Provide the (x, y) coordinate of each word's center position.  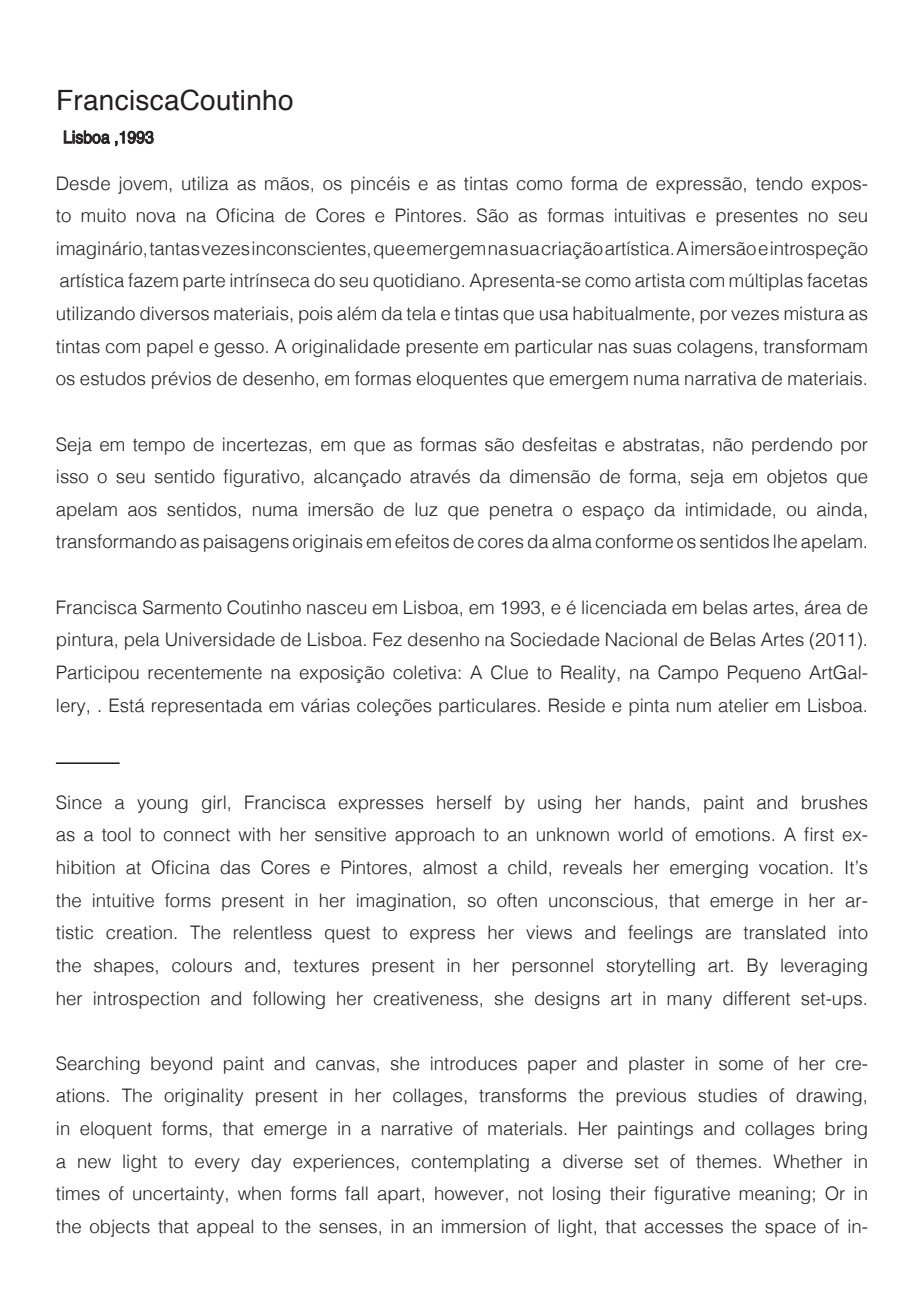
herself (464, 802)
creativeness (425, 998)
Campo (688, 674)
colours (202, 965)
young (162, 806)
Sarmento (182, 607)
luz (426, 509)
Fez (387, 639)
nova (156, 217)
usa (554, 315)
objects (120, 1228)
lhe (785, 541)
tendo (779, 183)
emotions (732, 834)
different (756, 998)
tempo (159, 447)
